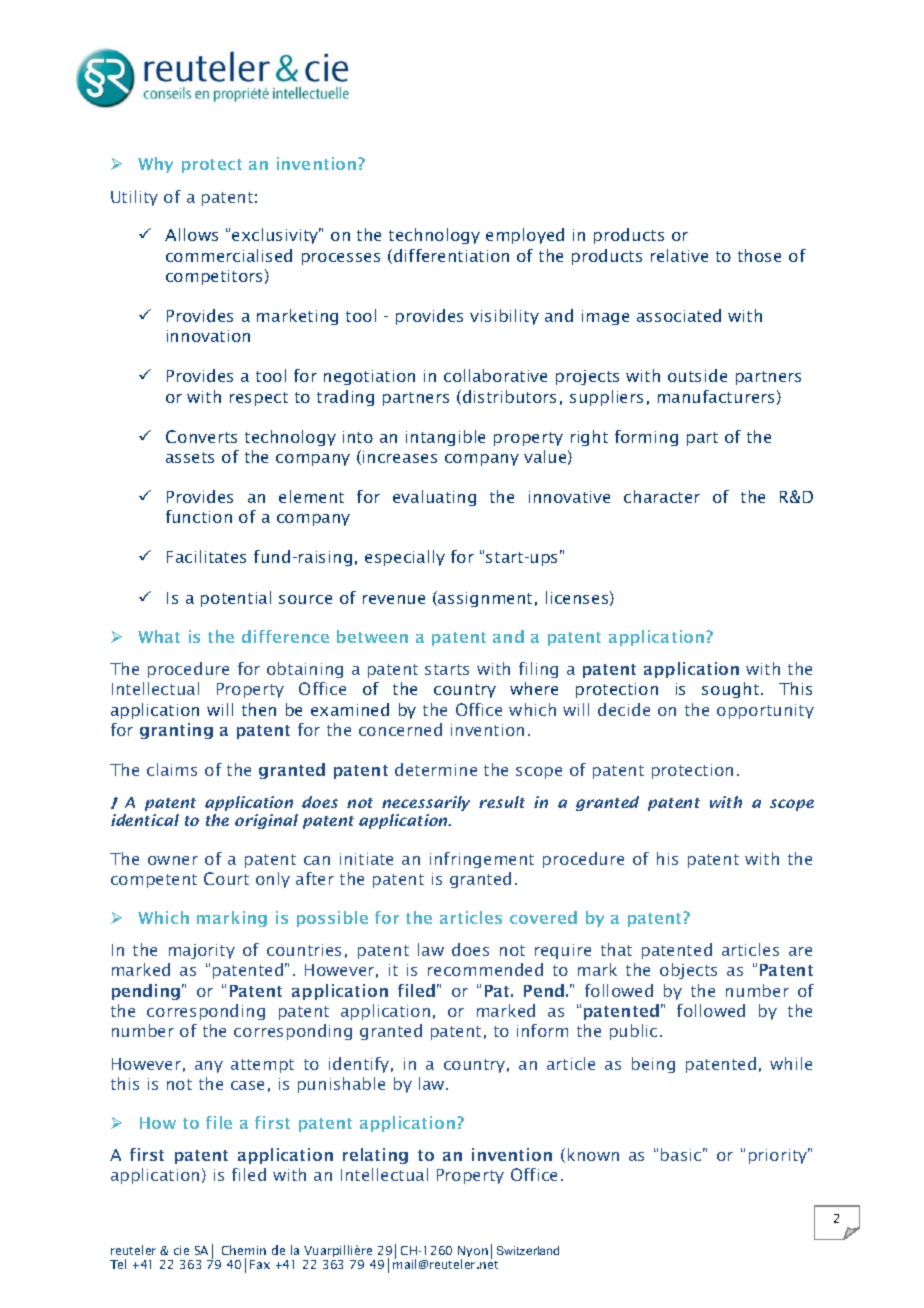 This page has width=924, height=1308. What do you see at coordinates (779, 1156) in the page?
I see `priority` at bounding box center [779, 1156].
